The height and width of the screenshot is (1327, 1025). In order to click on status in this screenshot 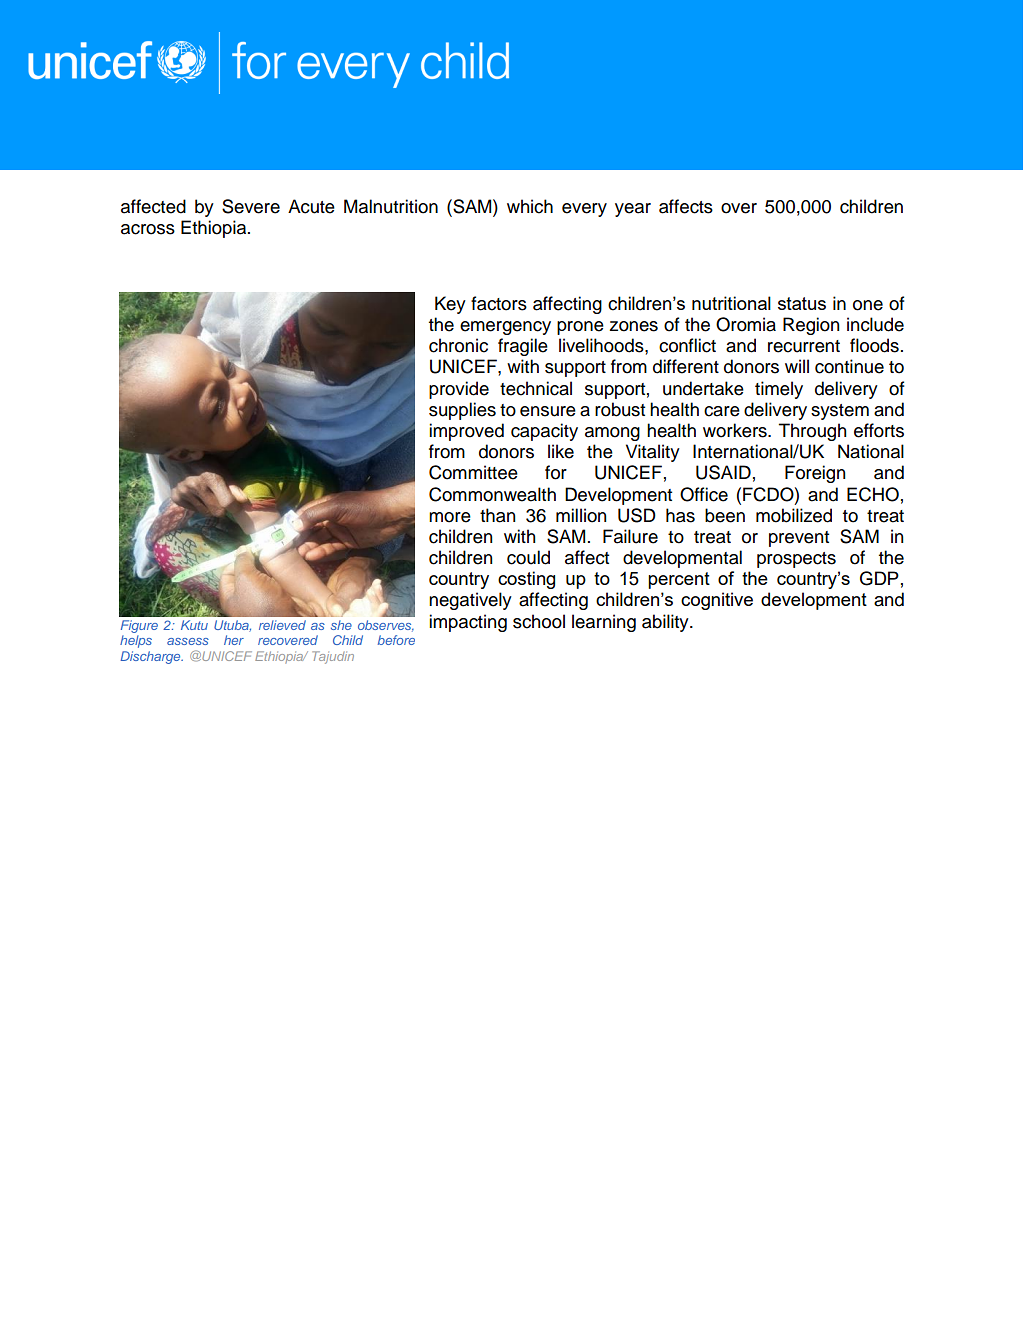, I will do `click(802, 303)`.
